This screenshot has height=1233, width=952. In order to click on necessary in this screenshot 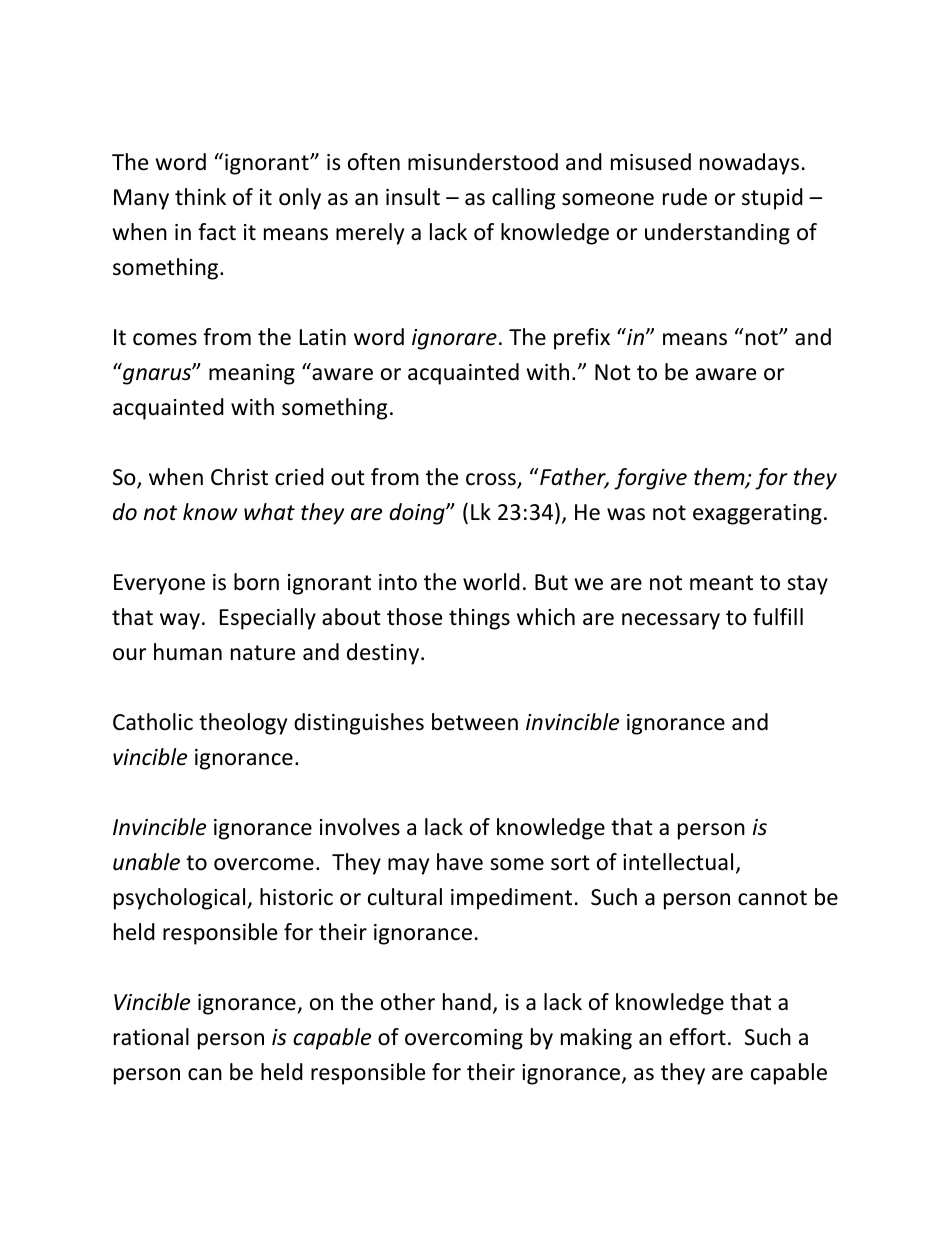, I will do `click(671, 621)`.
